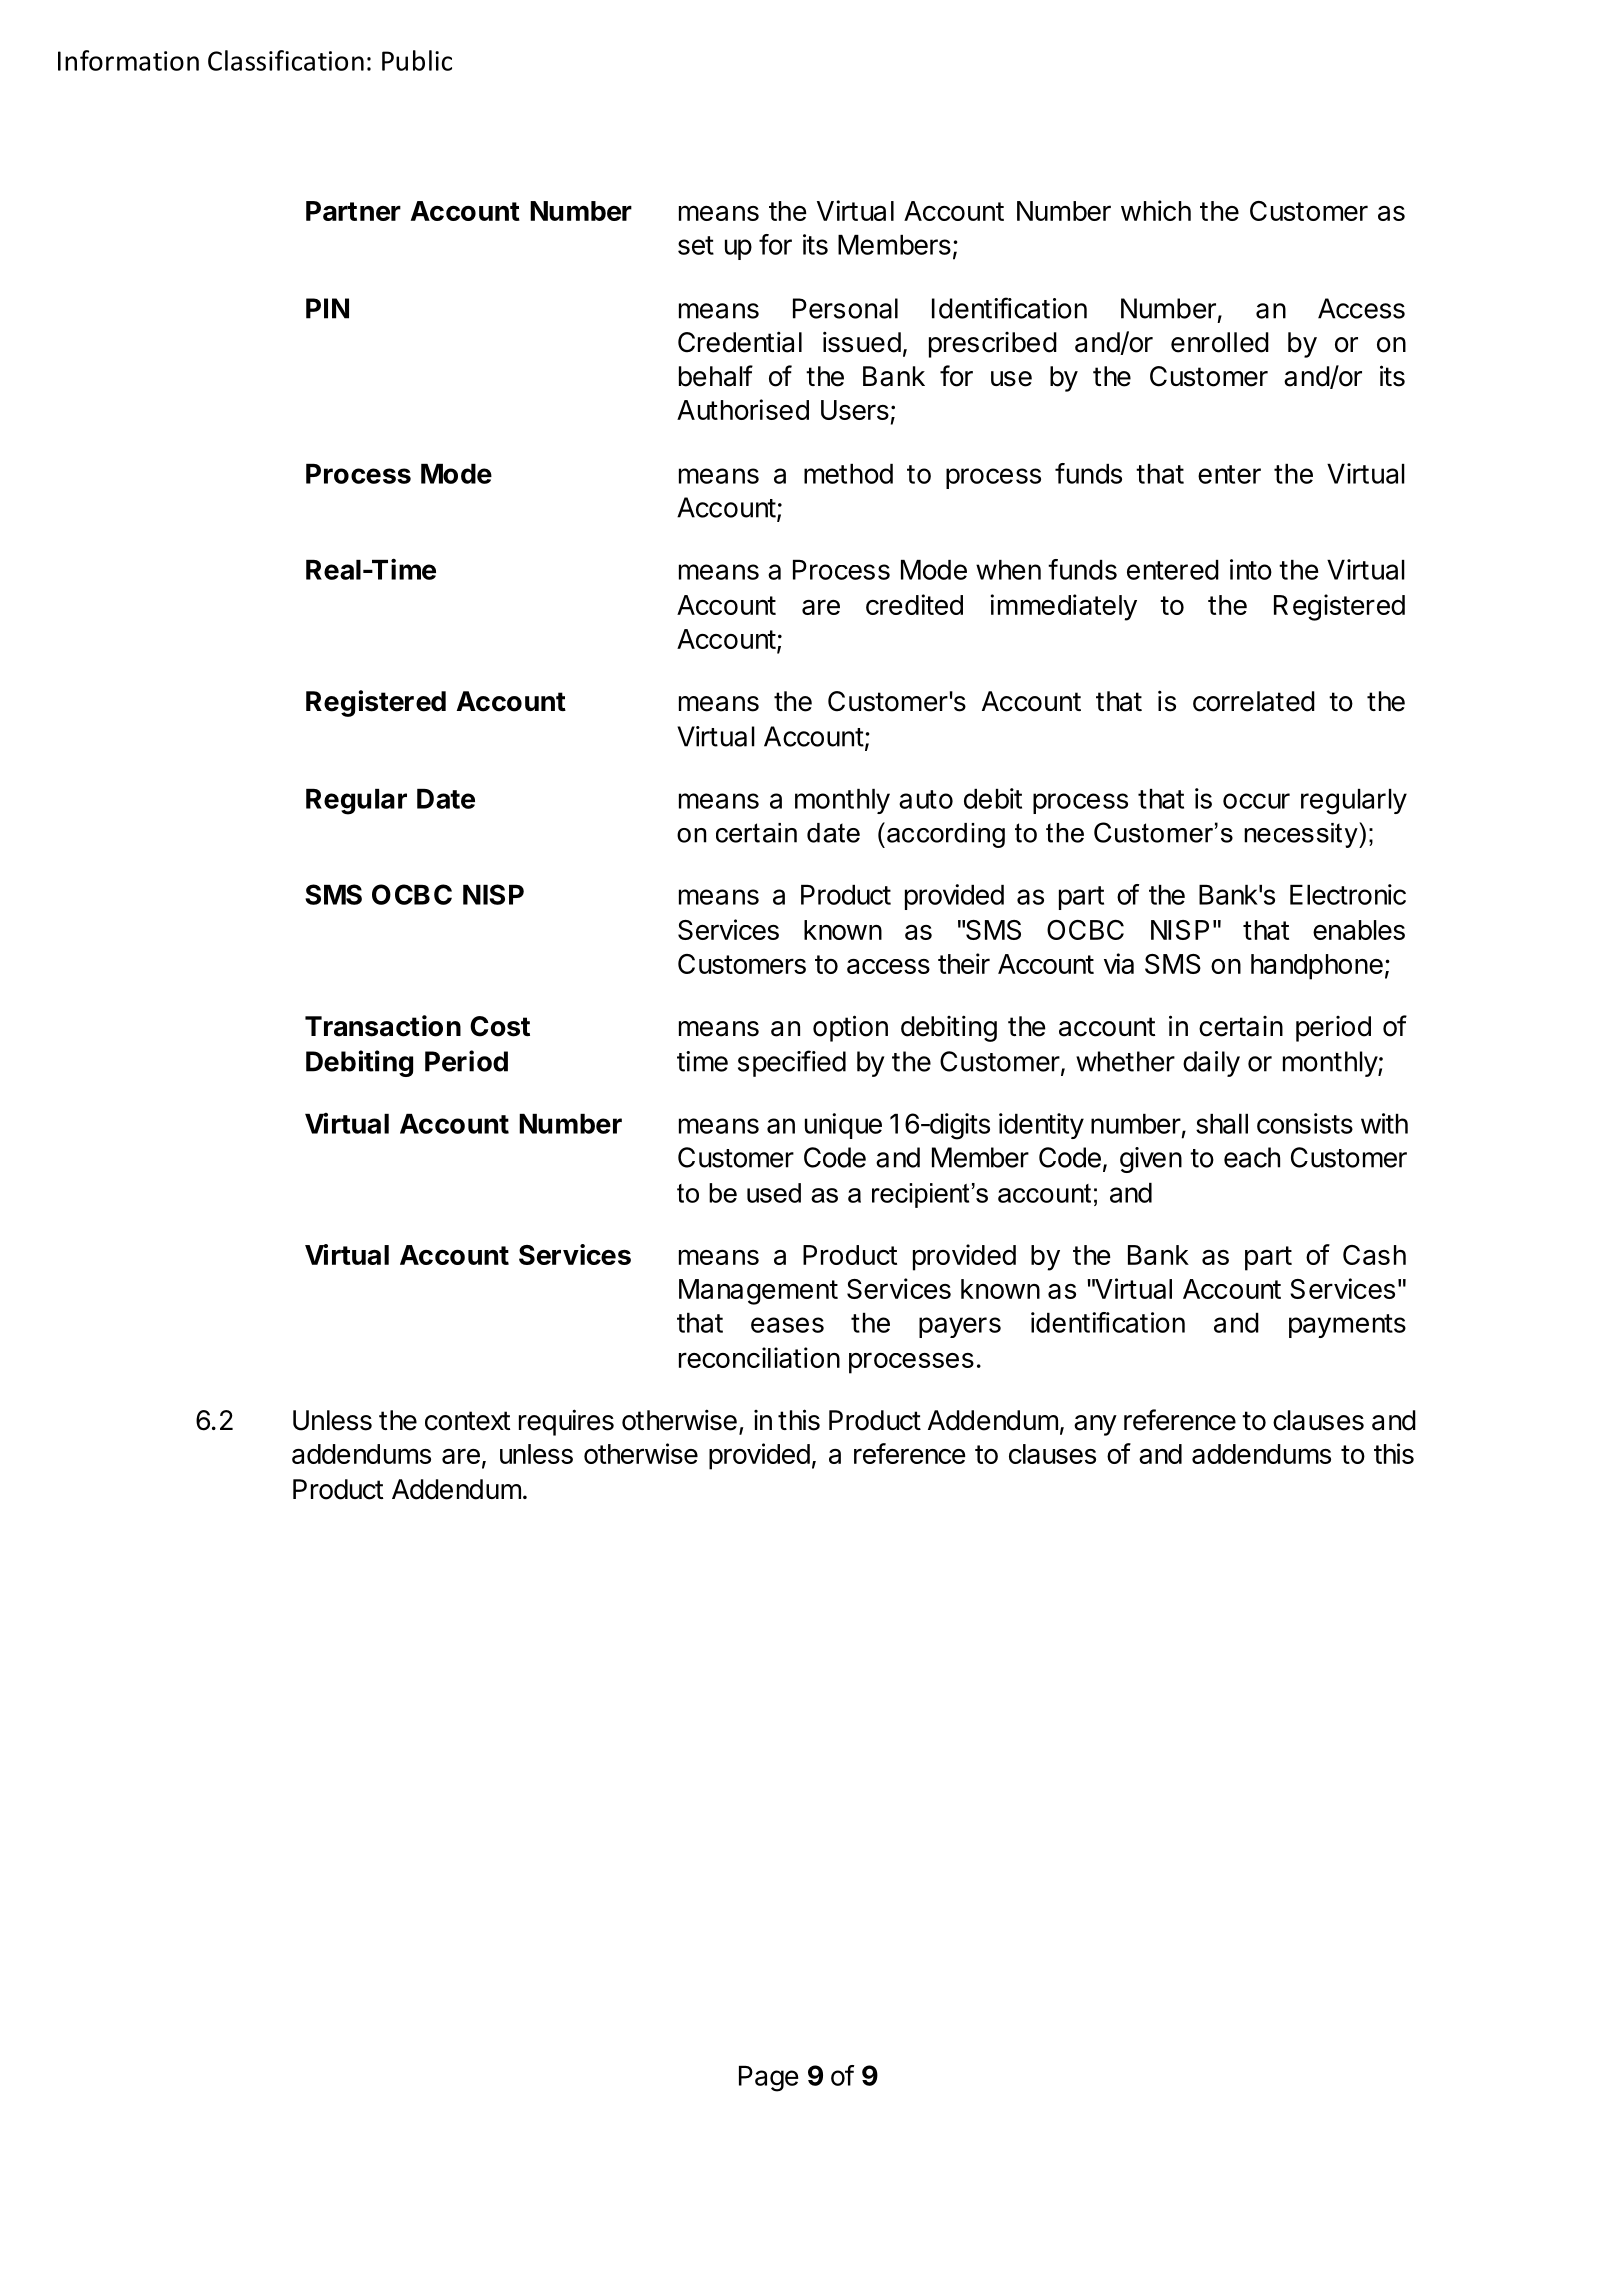  I want to click on requires, so click(566, 1422).
